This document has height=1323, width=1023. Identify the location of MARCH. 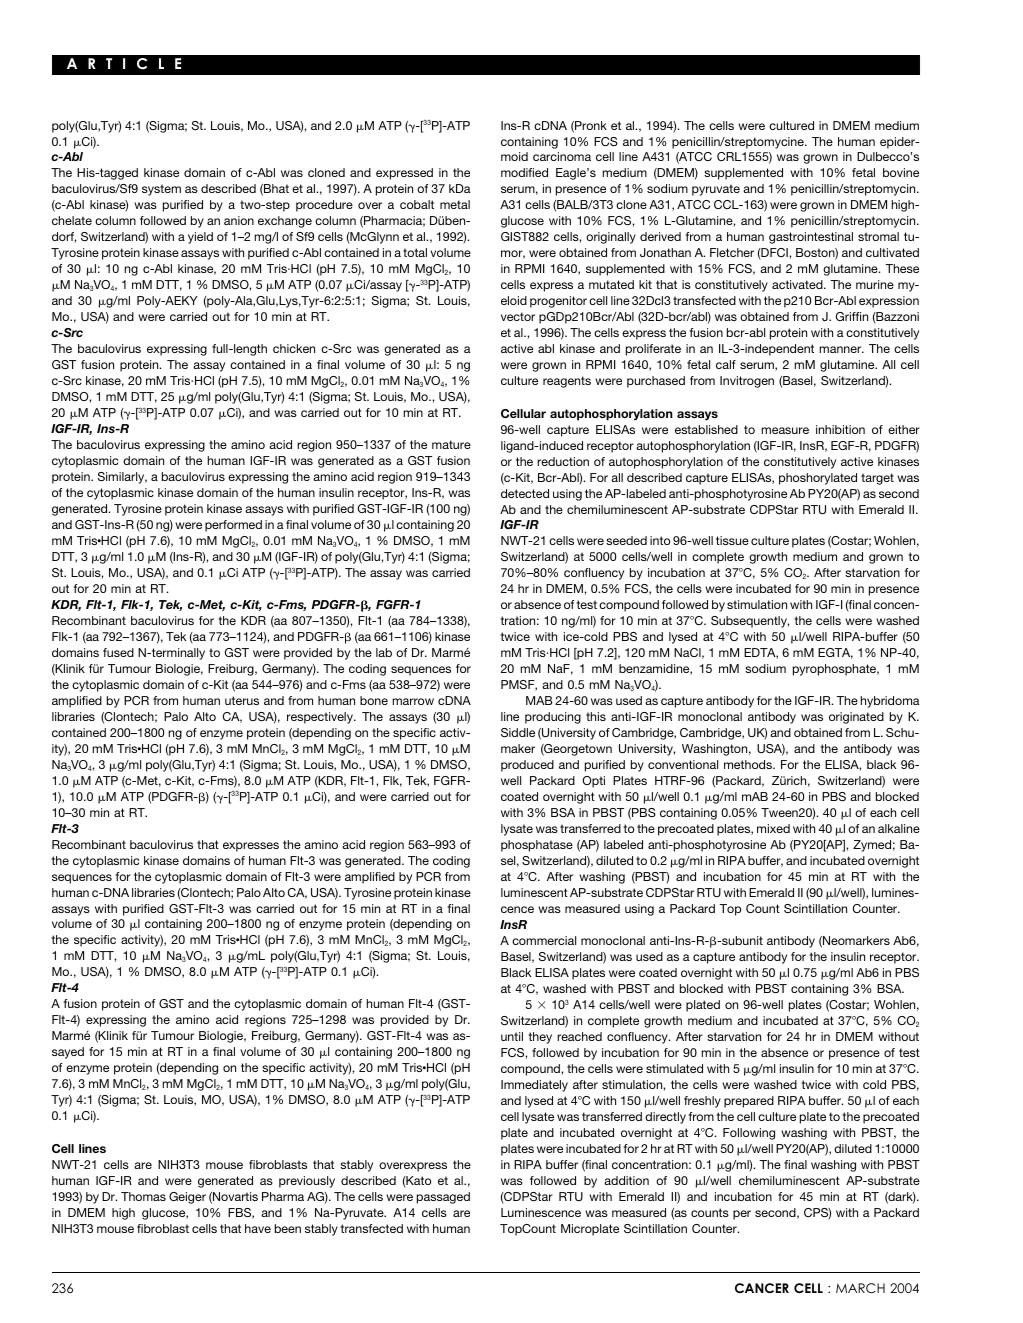
(860, 1288).
